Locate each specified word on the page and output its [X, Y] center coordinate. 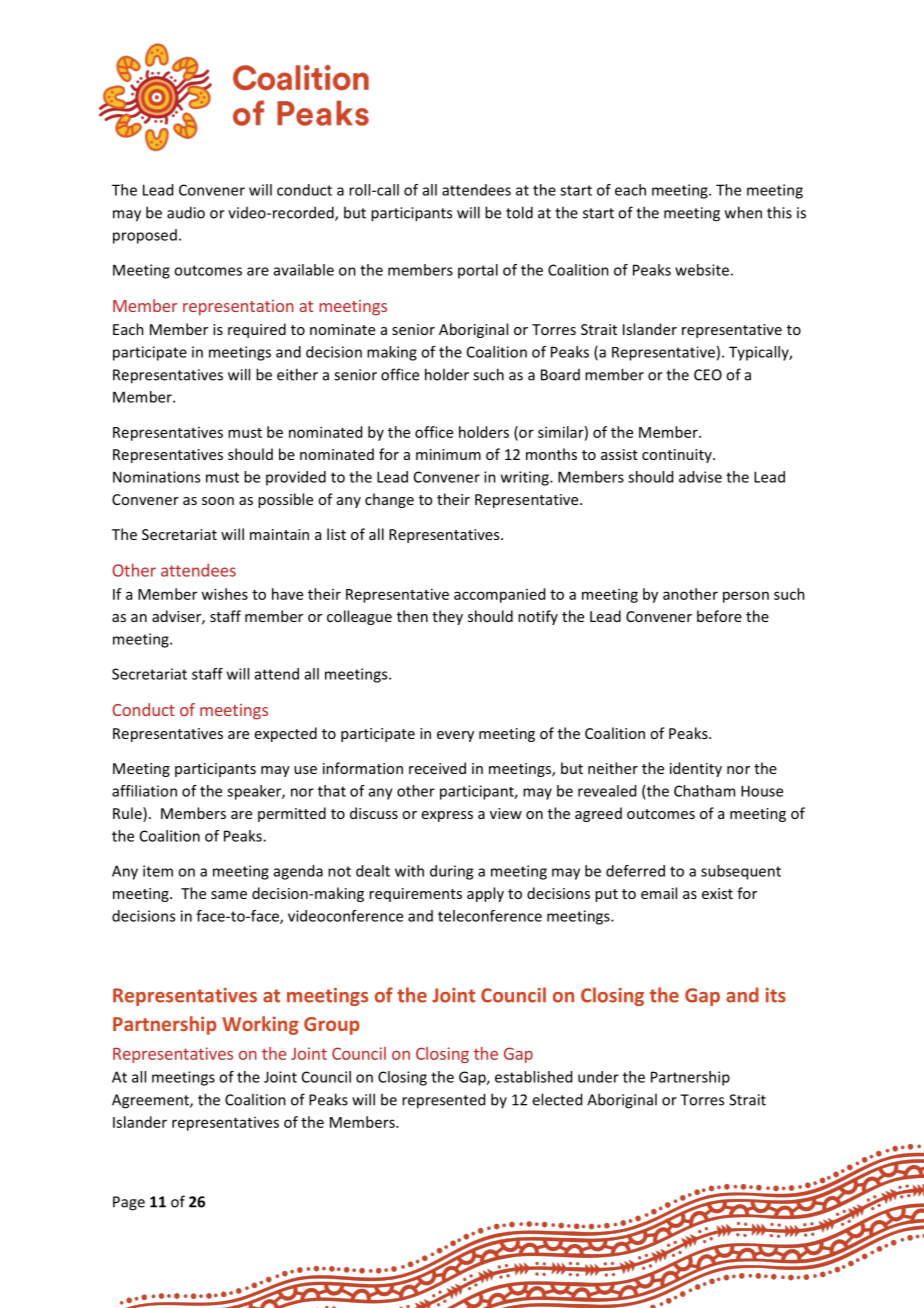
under [598, 1077]
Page [129, 1203]
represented [443, 1101]
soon [218, 501]
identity [696, 769]
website [702, 270]
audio [186, 212]
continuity [678, 456]
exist [717, 893]
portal [478, 271]
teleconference [490, 916]
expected [286, 734]
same [229, 895]
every [455, 736]
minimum [448, 454]
